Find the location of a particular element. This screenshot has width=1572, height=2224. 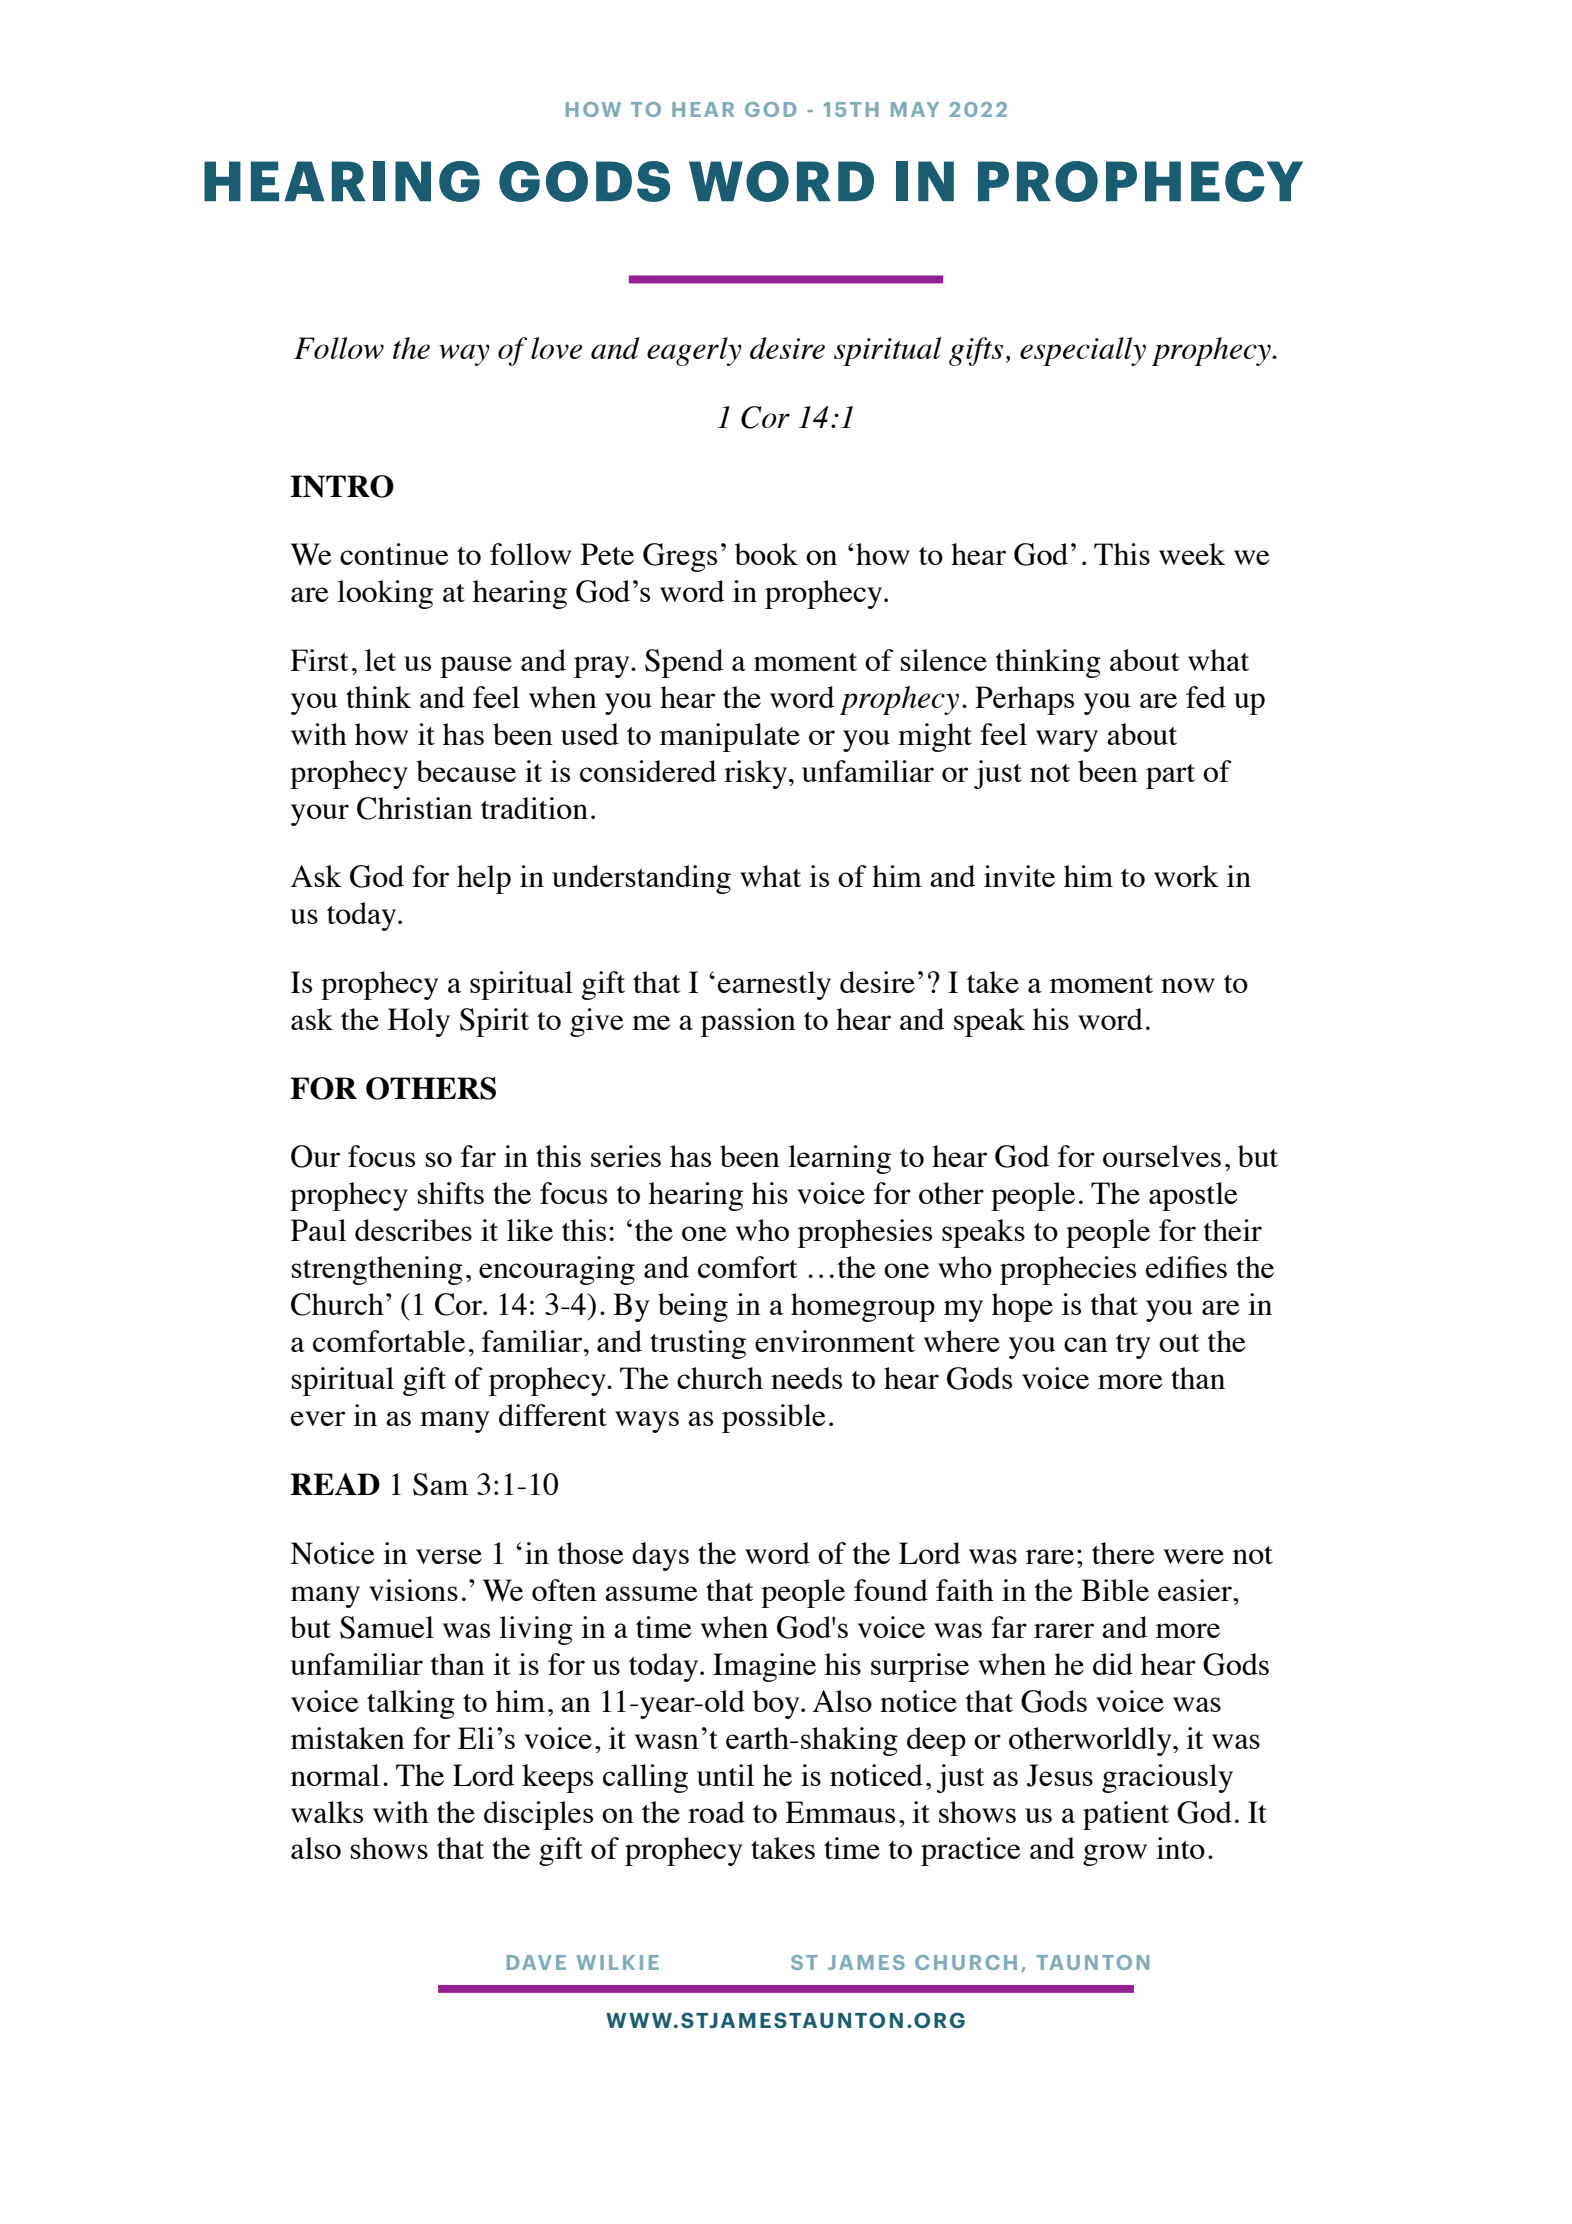

eagerly is located at coordinates (694, 351).
